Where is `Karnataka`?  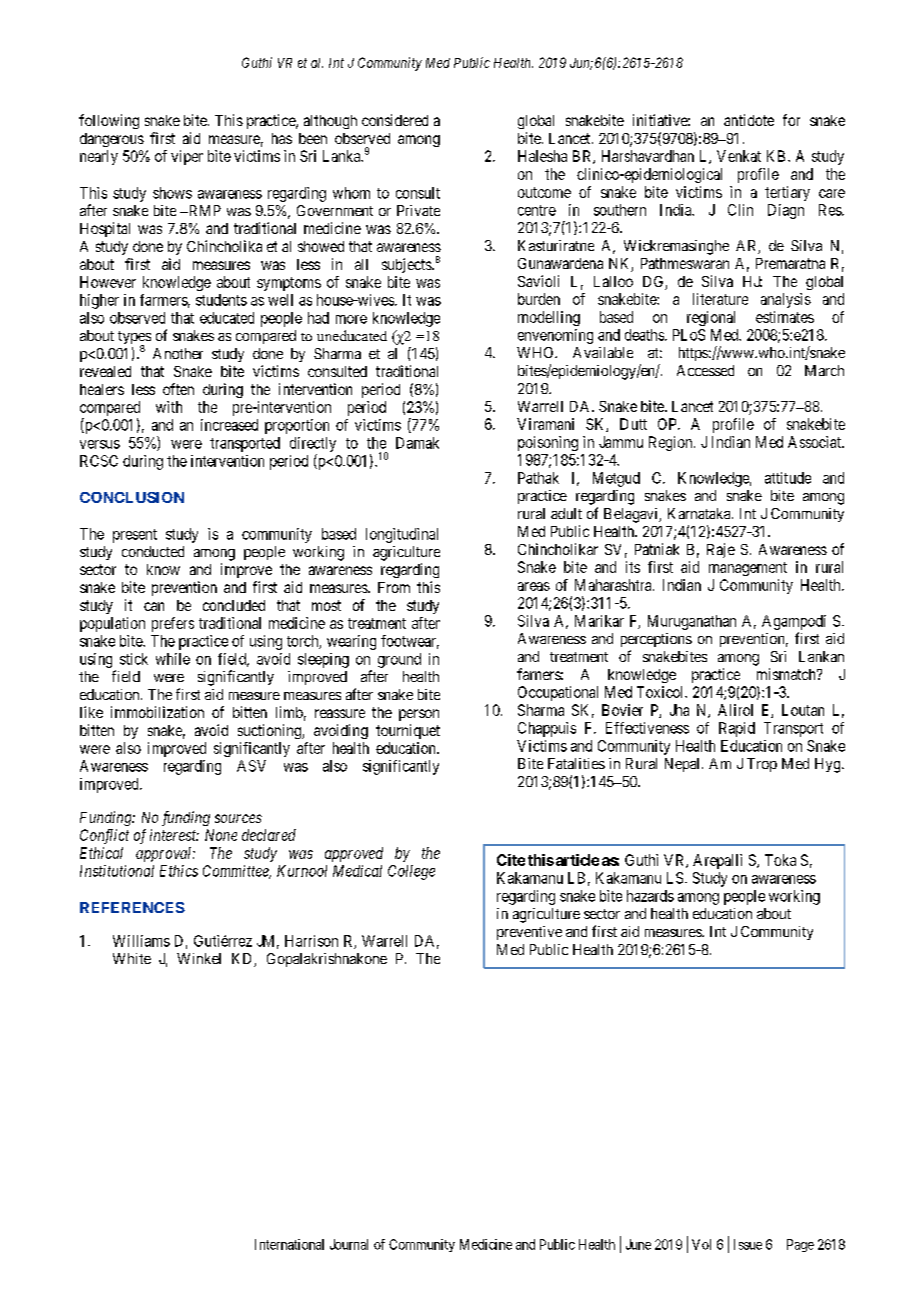 Karnataka is located at coordinates (700, 513).
